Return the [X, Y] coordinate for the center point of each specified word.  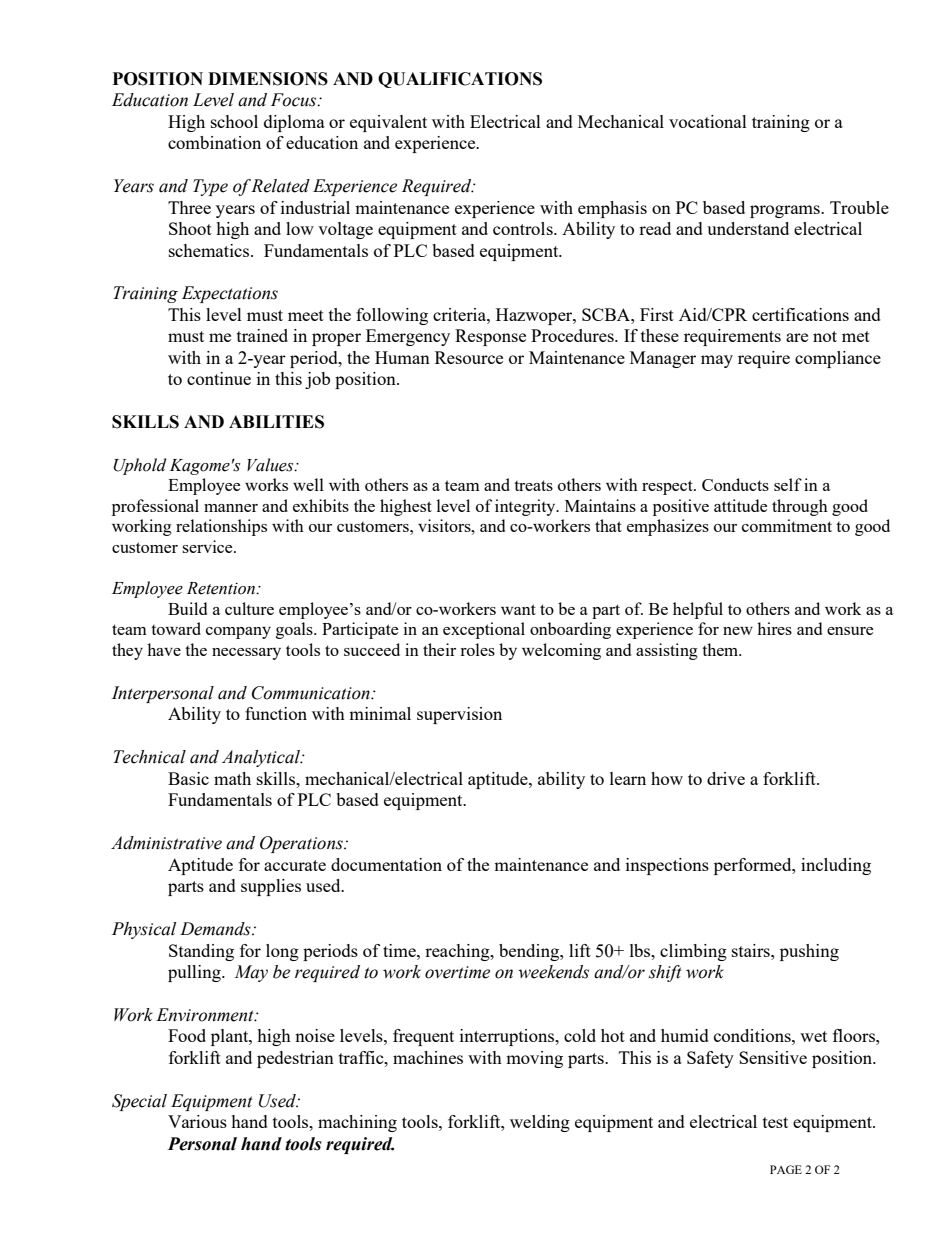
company [238, 633]
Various [197, 1121]
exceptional [484, 630]
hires [774, 628]
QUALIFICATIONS [460, 80]
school [234, 121]
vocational [708, 121]
